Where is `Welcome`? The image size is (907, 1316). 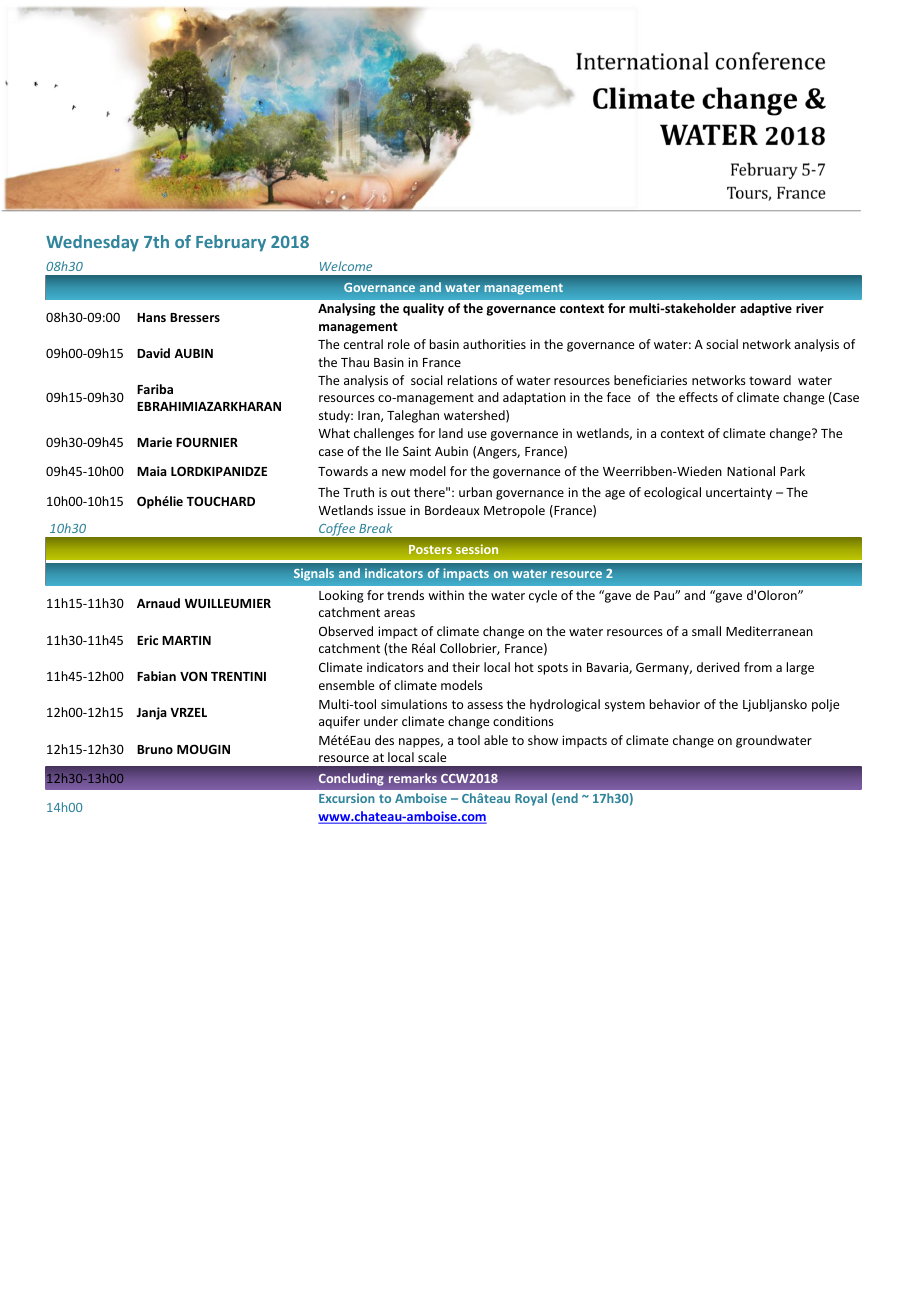 Welcome is located at coordinates (346, 266).
